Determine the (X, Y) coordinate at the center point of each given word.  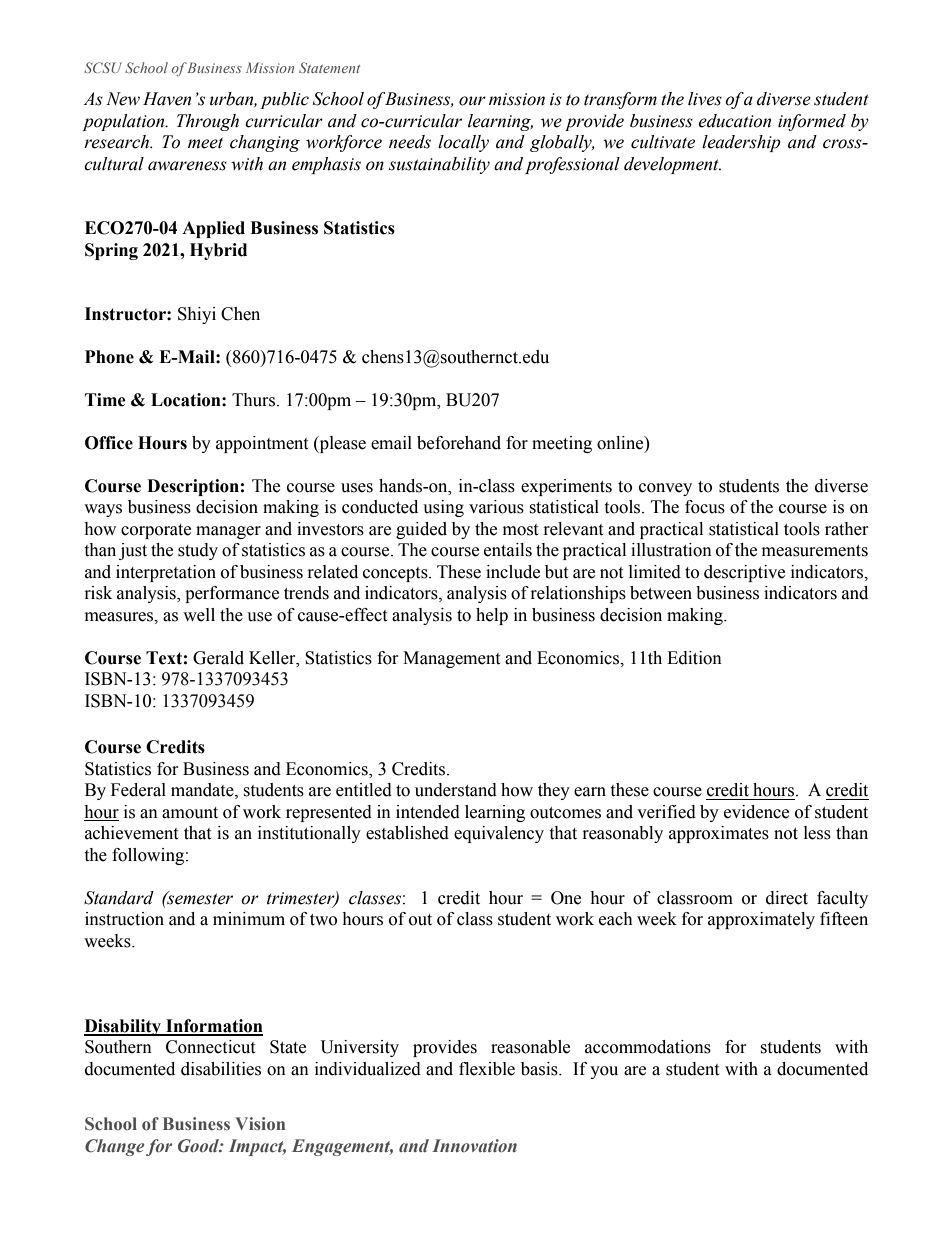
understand (456, 790)
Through (208, 122)
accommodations (648, 1047)
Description (193, 487)
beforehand (459, 443)
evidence (756, 812)
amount (190, 813)
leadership (741, 143)
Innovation (474, 1145)
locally (463, 143)
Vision (260, 1123)
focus (705, 507)
